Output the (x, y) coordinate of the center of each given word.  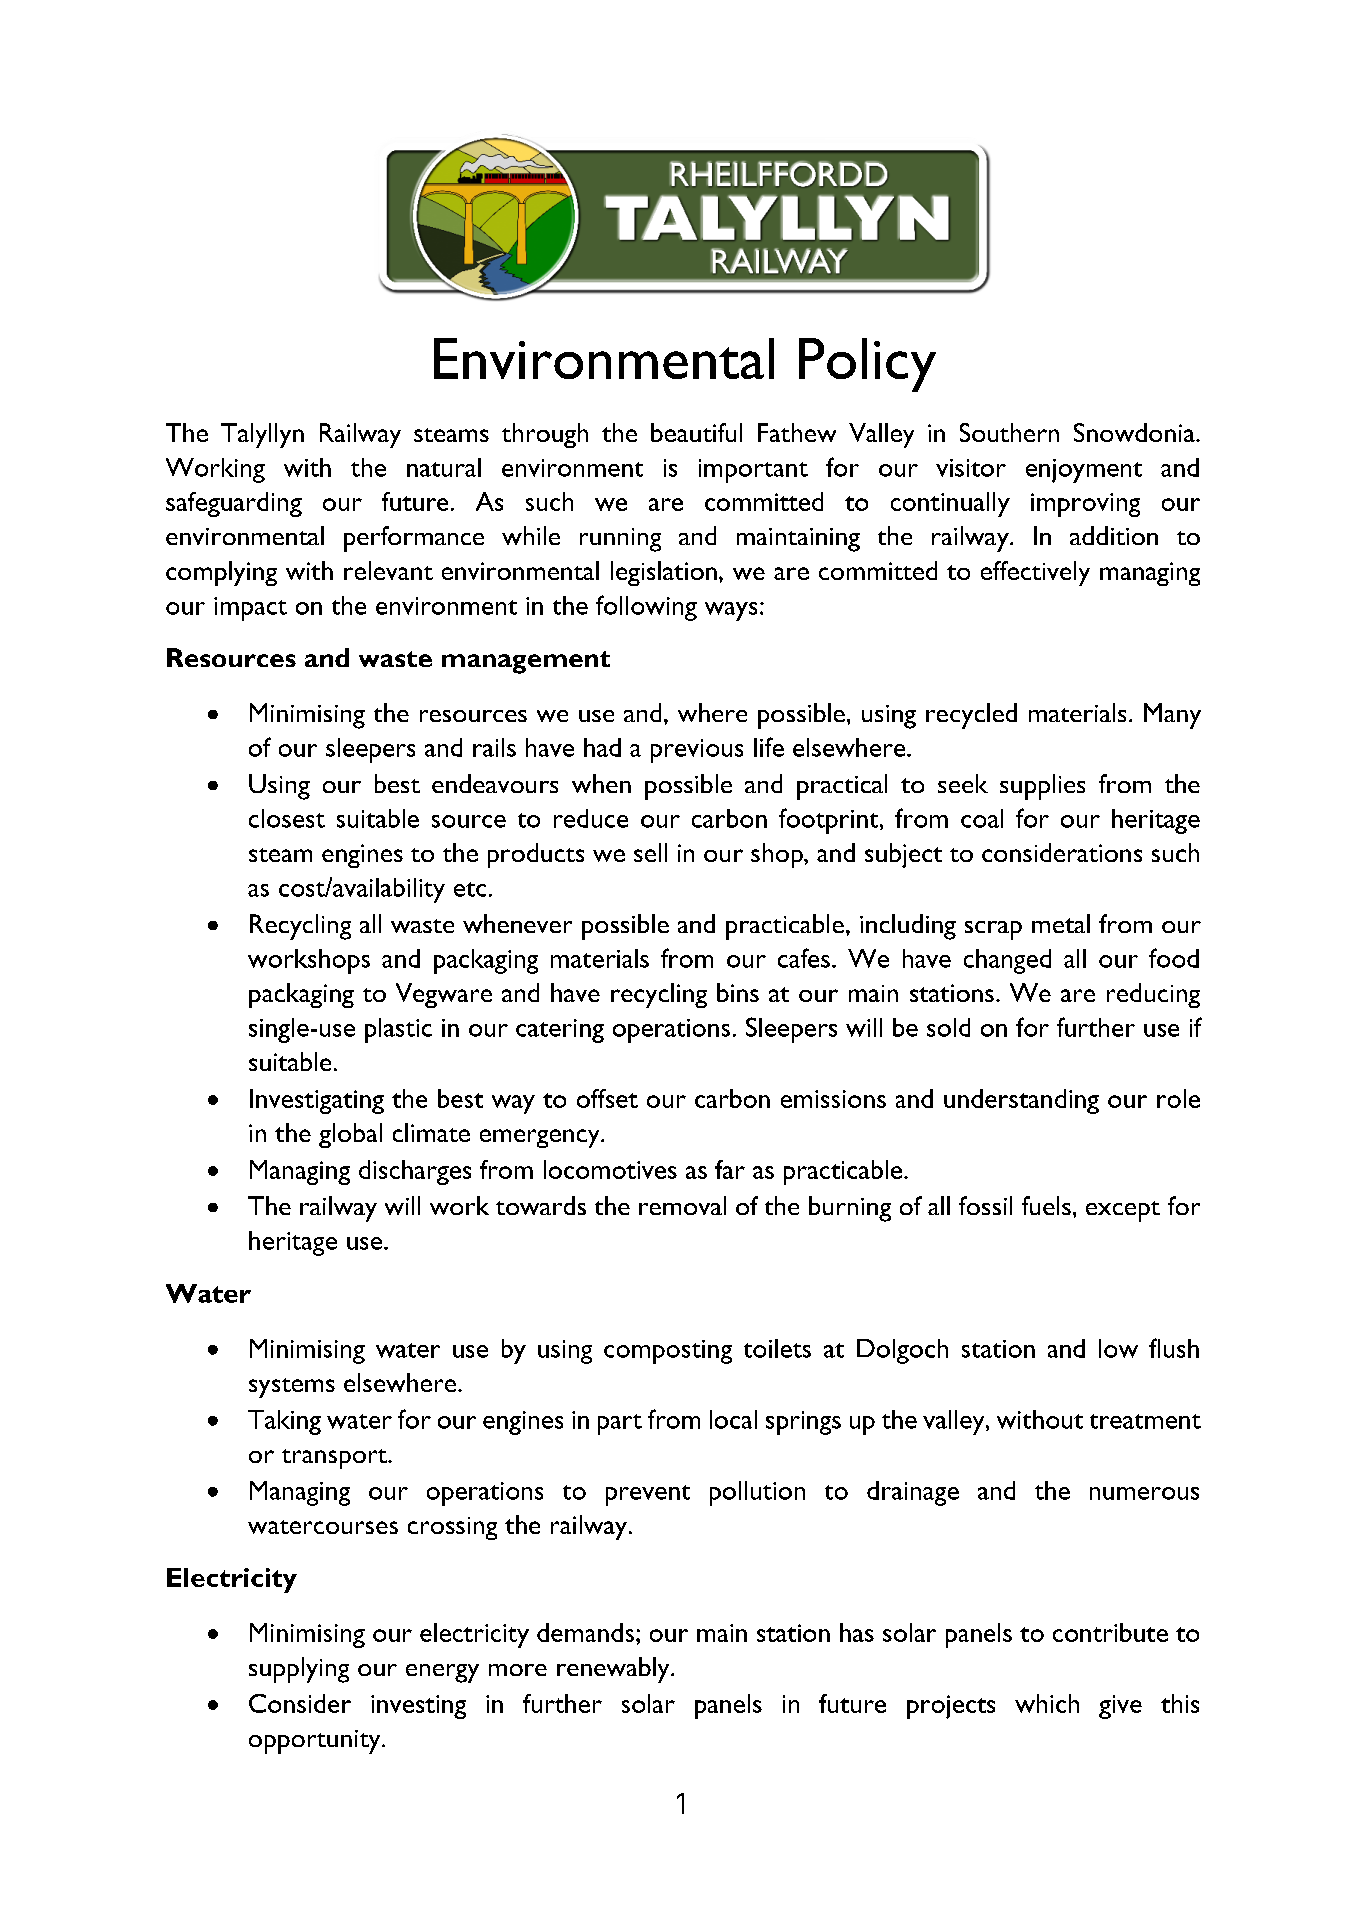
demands (585, 1632)
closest (287, 818)
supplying (299, 1670)
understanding (1021, 1101)
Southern (1009, 432)
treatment (1145, 1421)
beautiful (696, 432)
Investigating (317, 1101)
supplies (1042, 787)
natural (444, 467)
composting (668, 1352)
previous (697, 751)
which (1047, 1703)
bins (738, 992)
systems (292, 1388)
